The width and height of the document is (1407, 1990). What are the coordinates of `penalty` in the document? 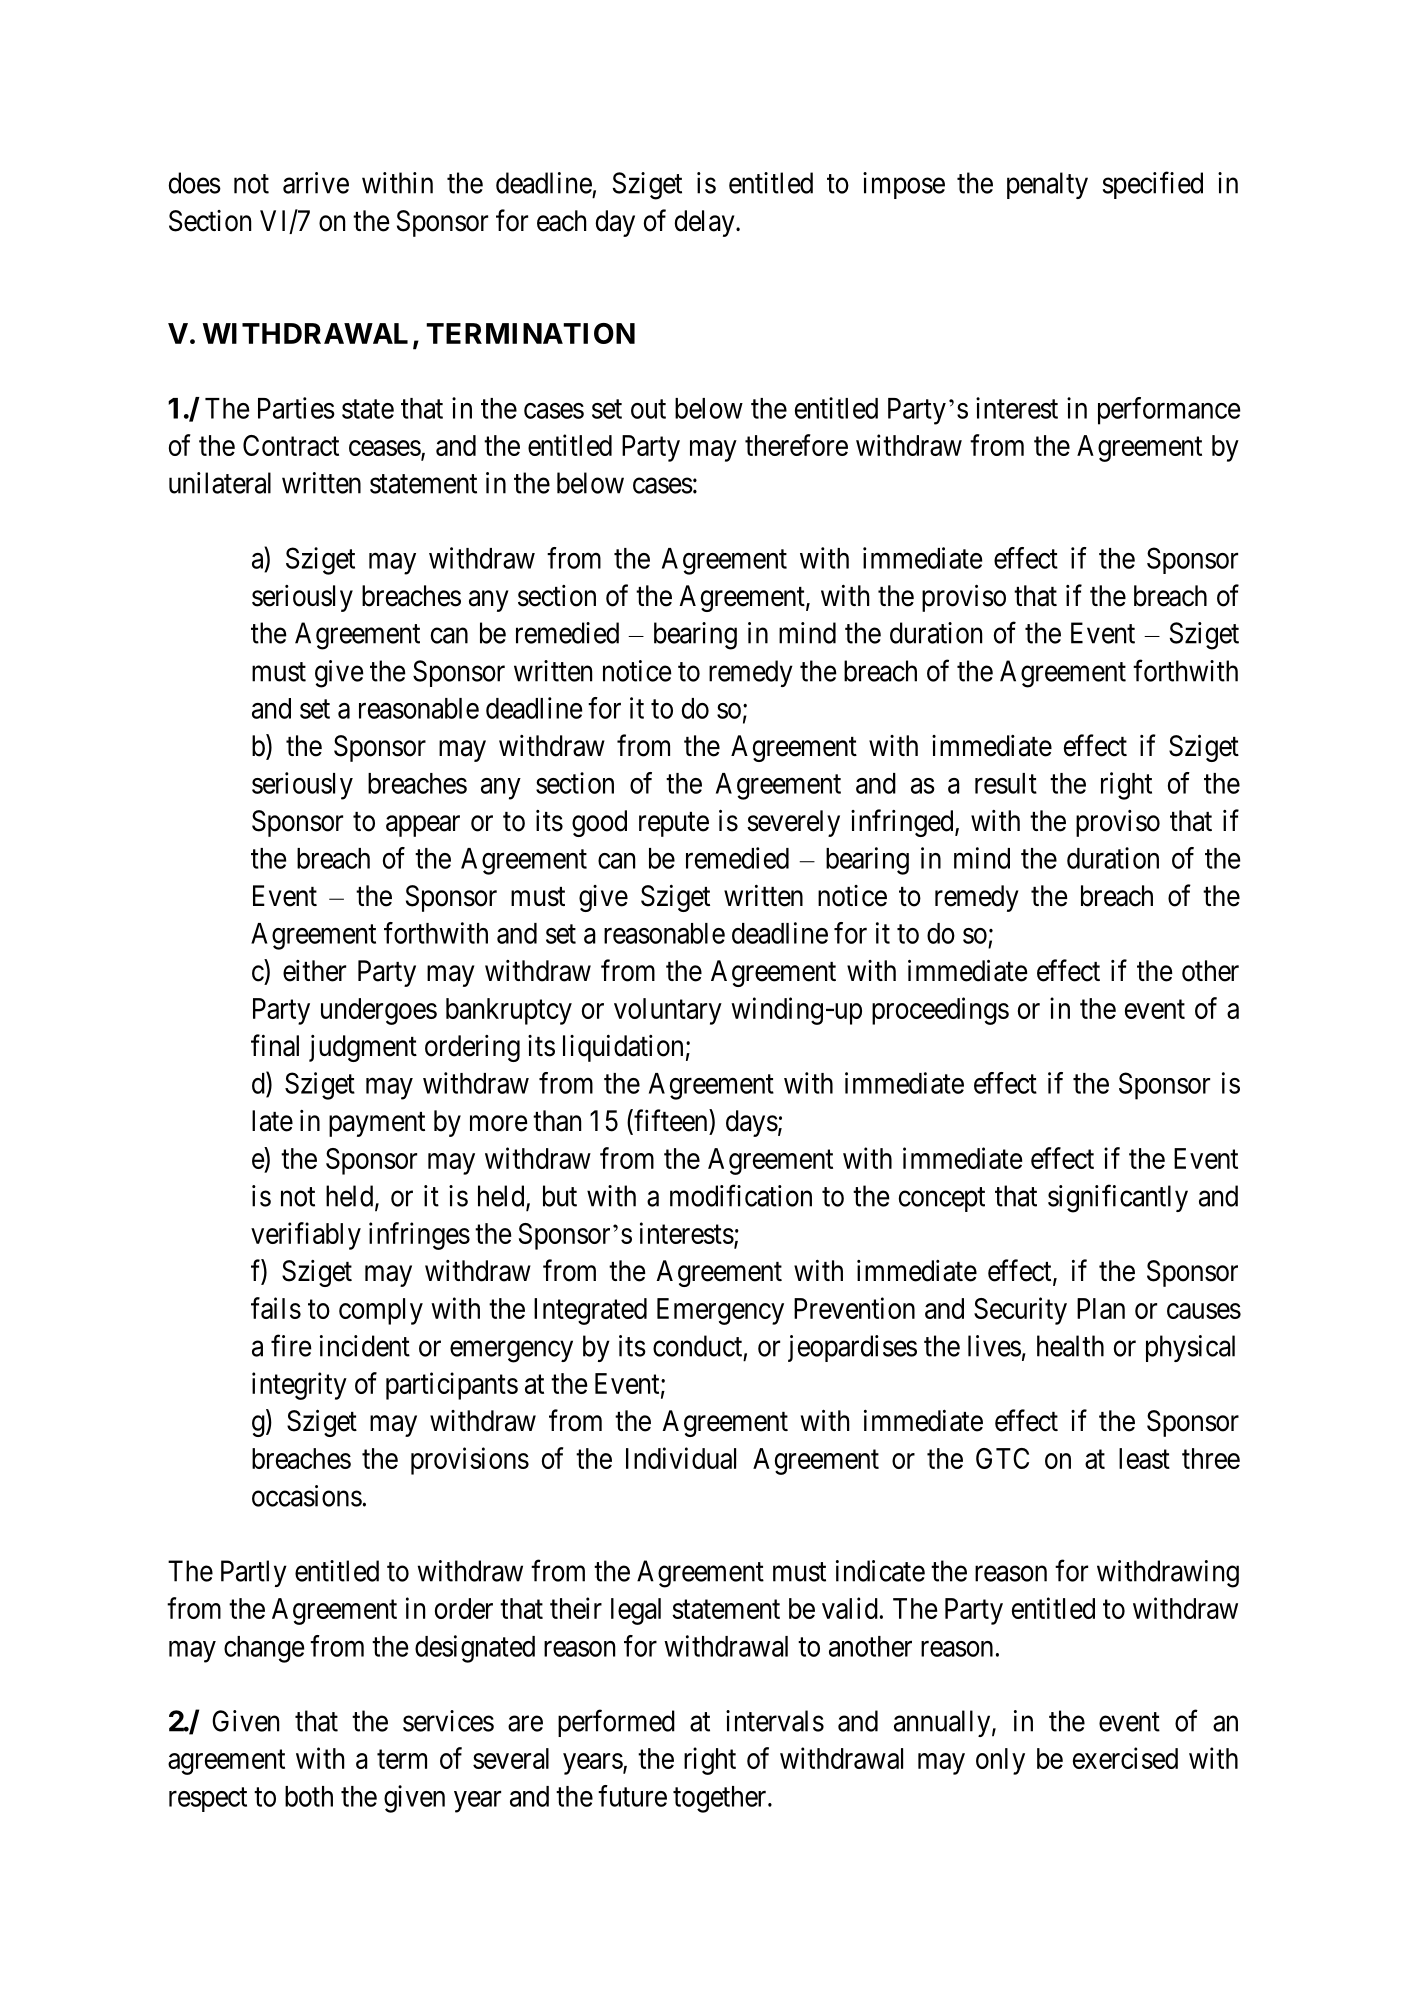 It's located at (1047, 185).
